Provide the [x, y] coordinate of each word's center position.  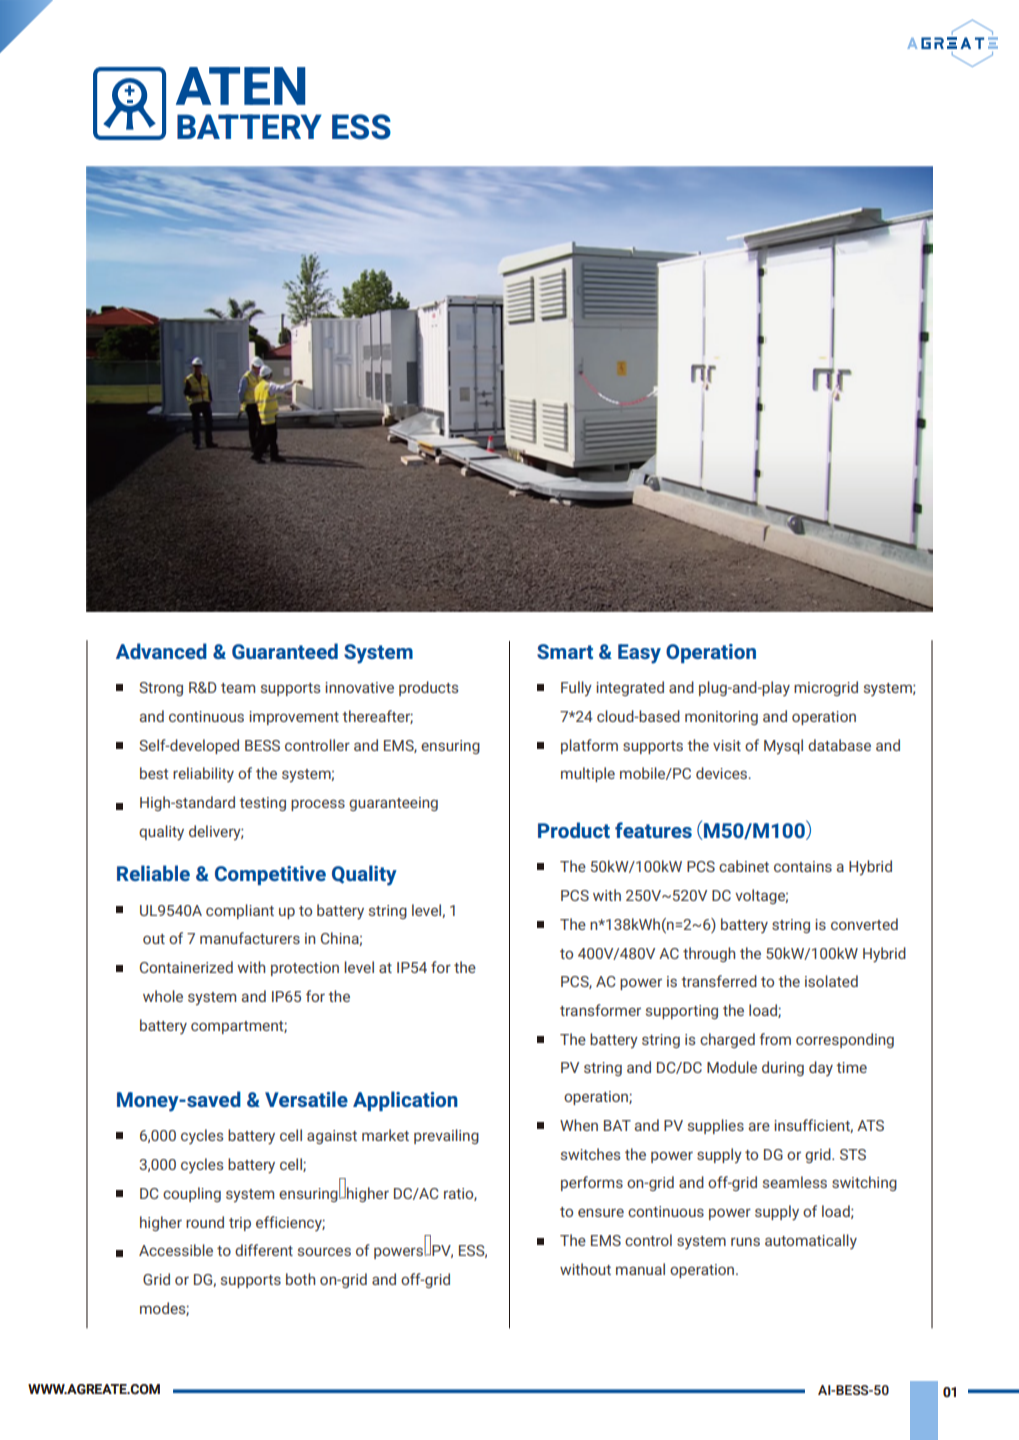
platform [589, 746]
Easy [639, 654]
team [238, 688]
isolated [831, 981]
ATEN [240, 86]
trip [240, 1224]
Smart [565, 651]
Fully [576, 689]
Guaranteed [285, 651]
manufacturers [250, 938]
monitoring [721, 718]
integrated [630, 688]
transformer [600, 1010]
